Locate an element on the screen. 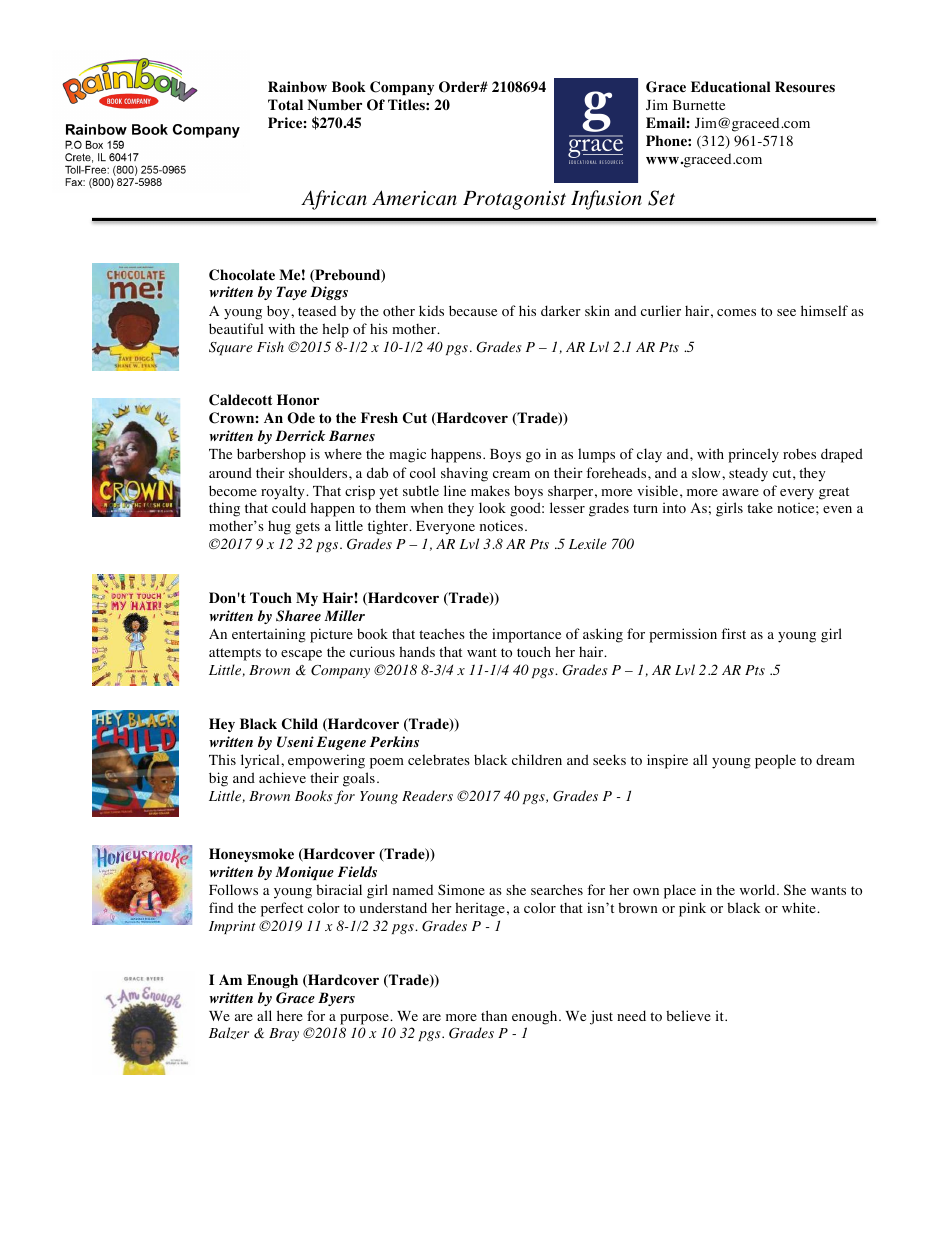 The height and width of the screenshot is (1233, 952). Total is located at coordinates (285, 104).
